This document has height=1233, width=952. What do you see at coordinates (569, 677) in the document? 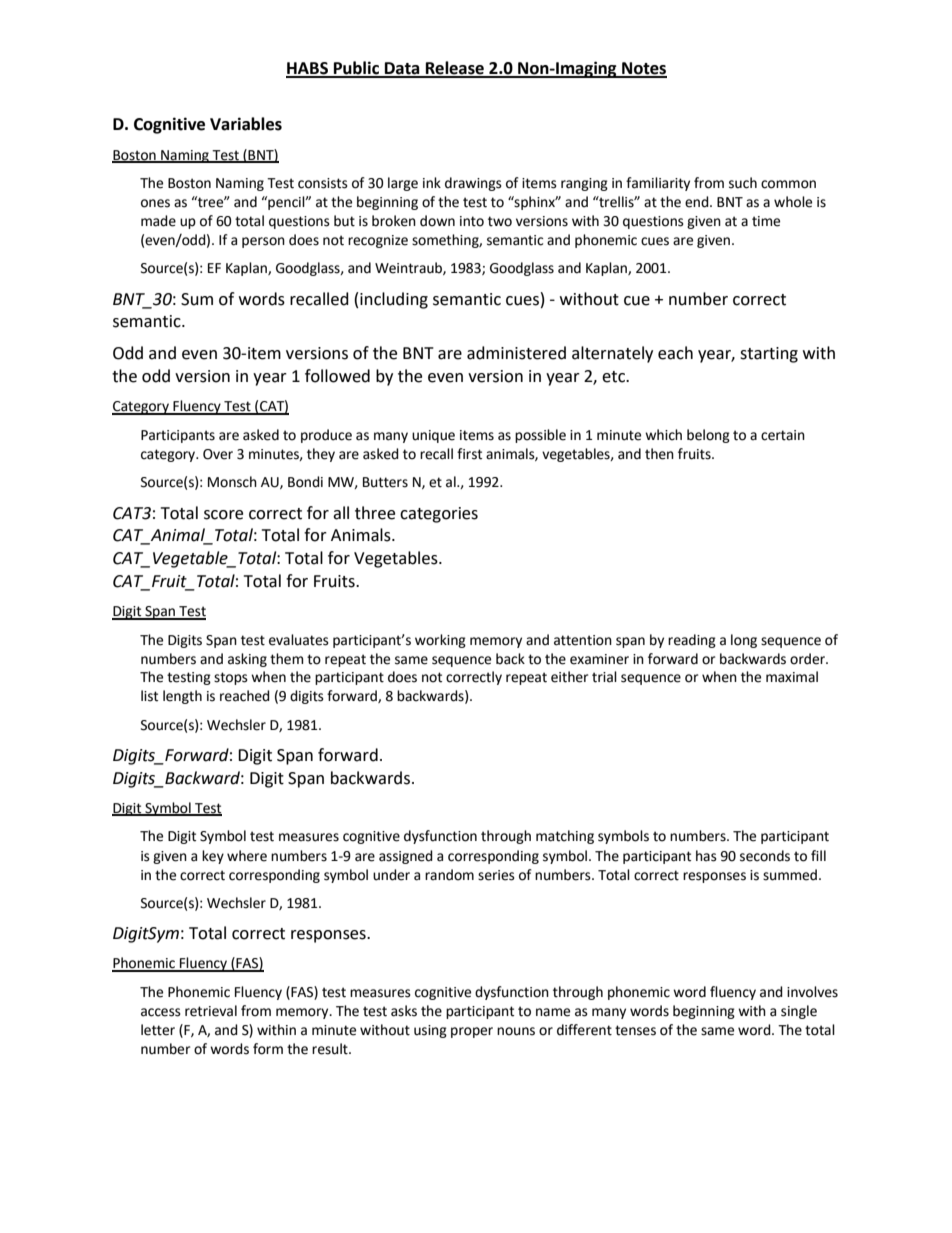
I see `either` at bounding box center [569, 677].
